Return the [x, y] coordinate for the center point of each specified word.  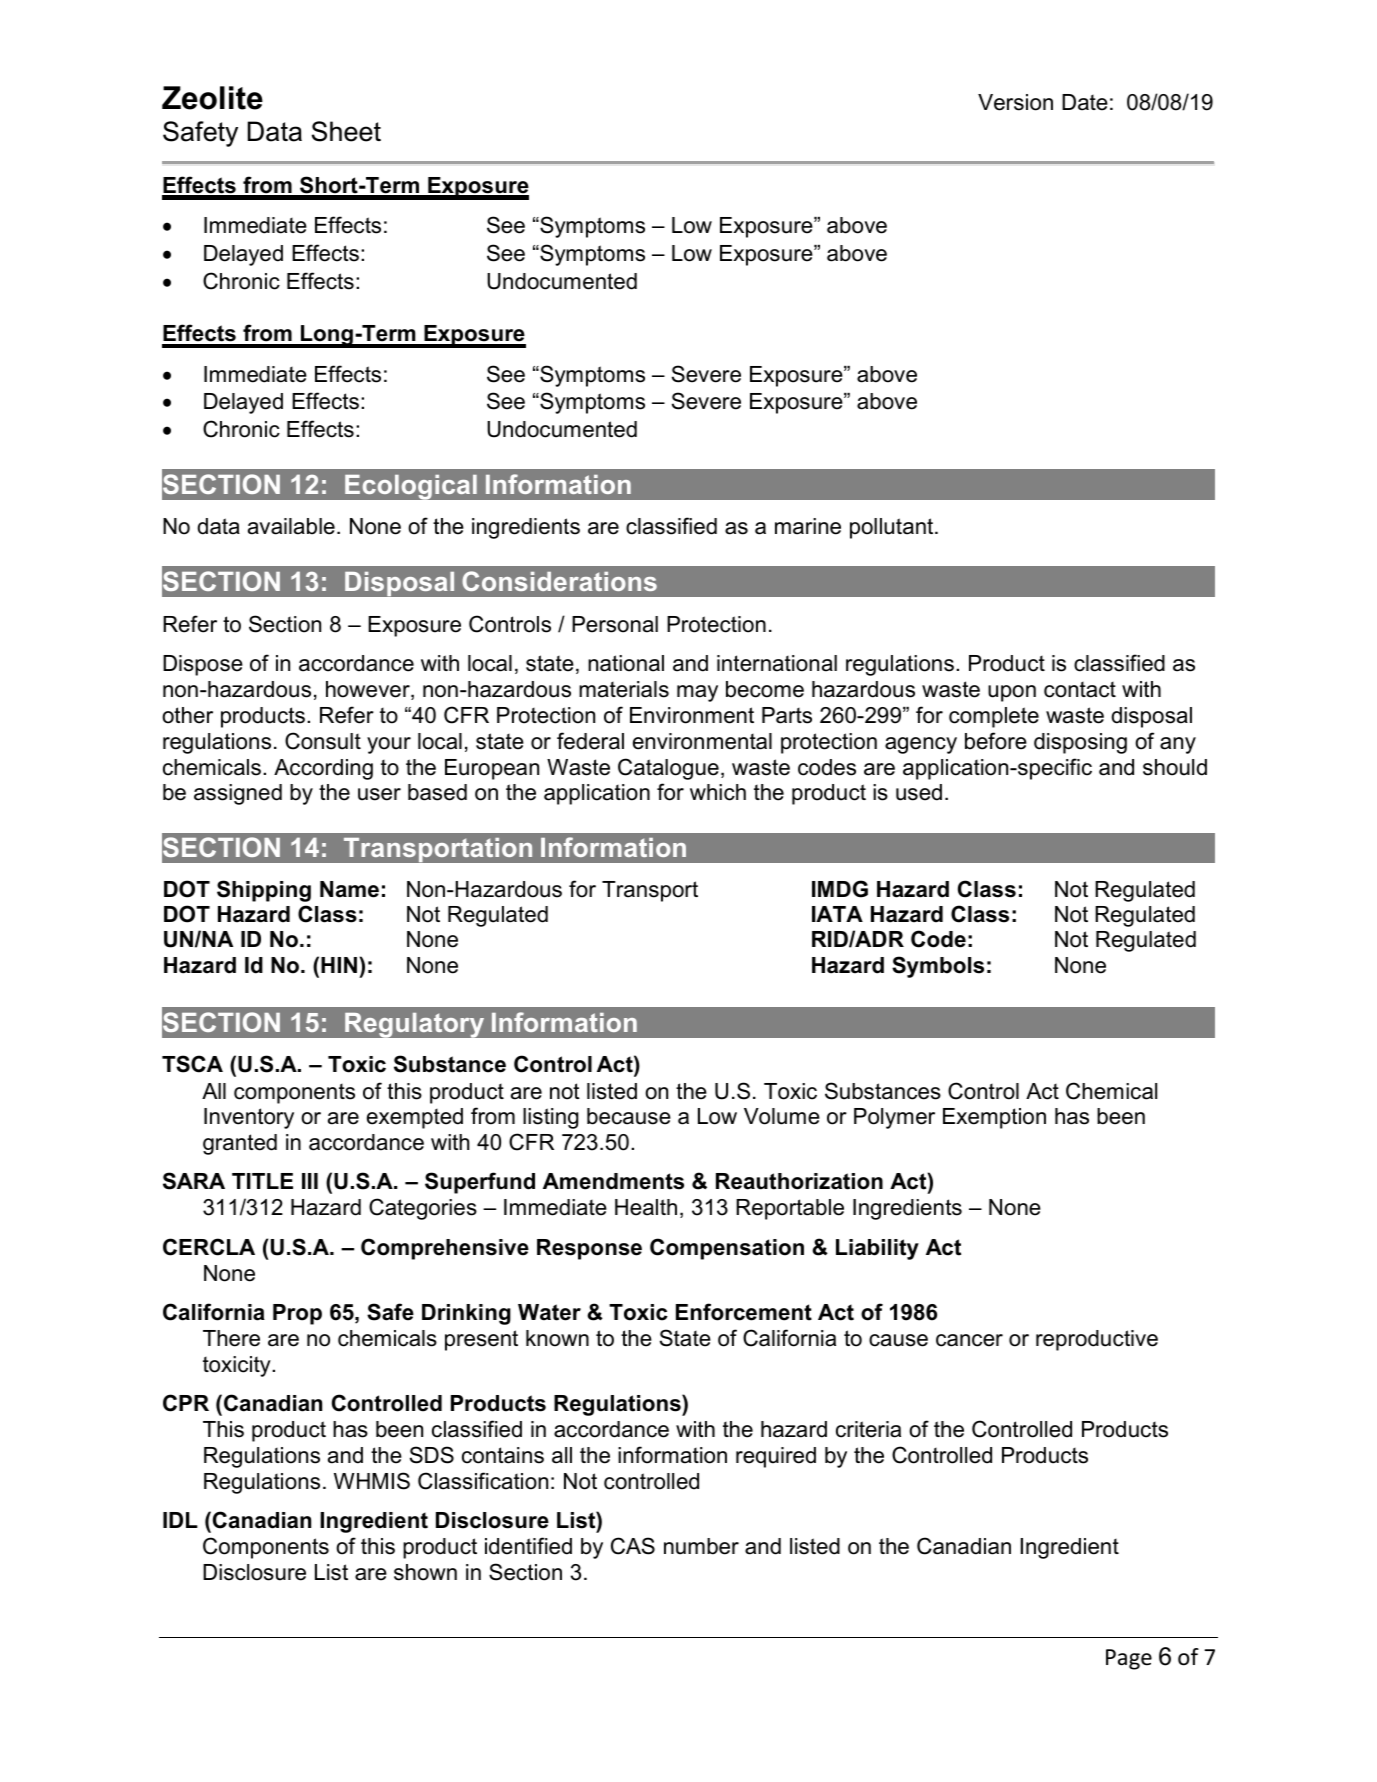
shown [425, 1572]
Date [1085, 102]
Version [1015, 102]
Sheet [346, 131]
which [718, 792]
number [701, 1546]
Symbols [938, 967]
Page [1129, 1659]
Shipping [264, 891]
